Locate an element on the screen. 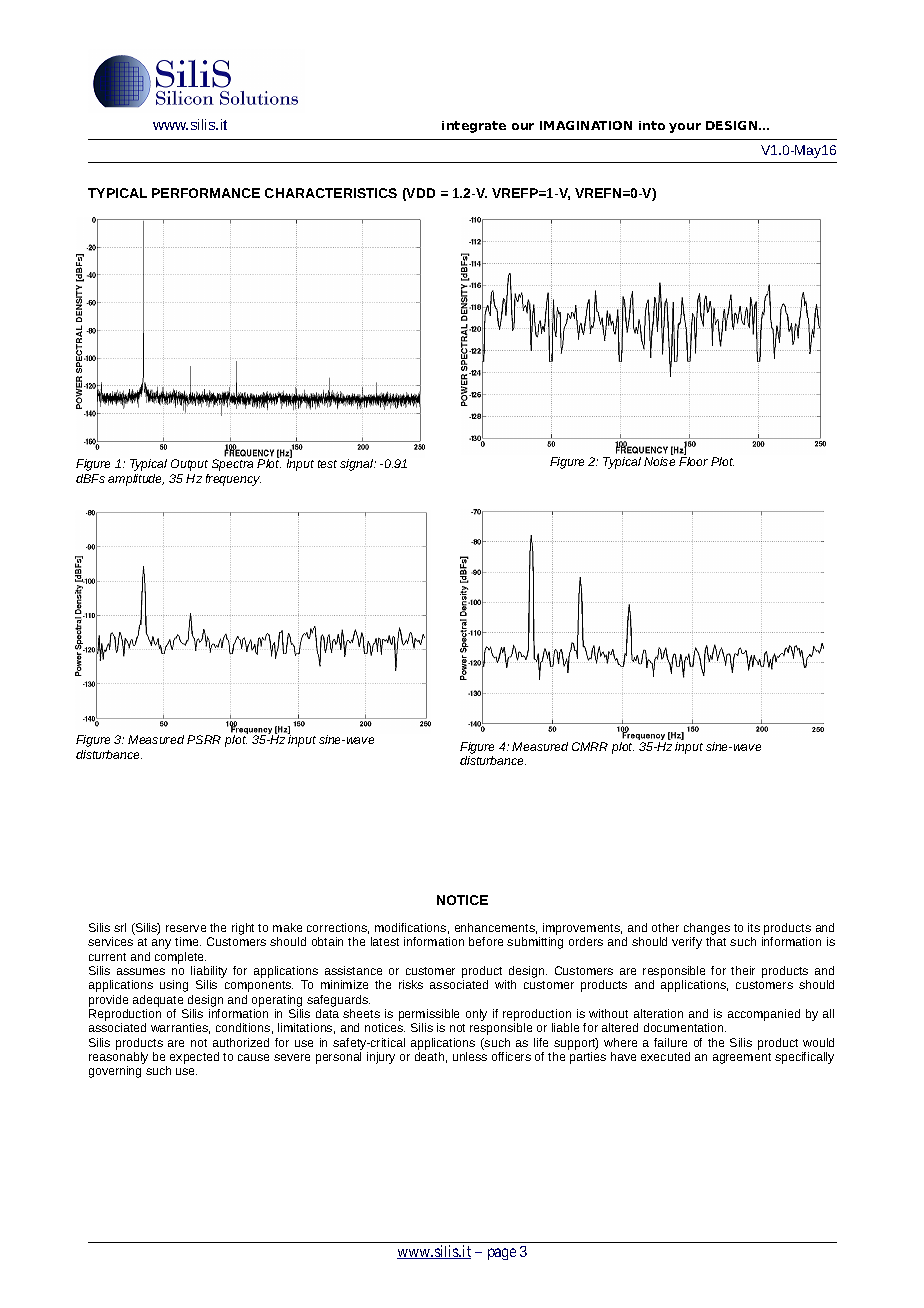  complete is located at coordinates (180, 958).
